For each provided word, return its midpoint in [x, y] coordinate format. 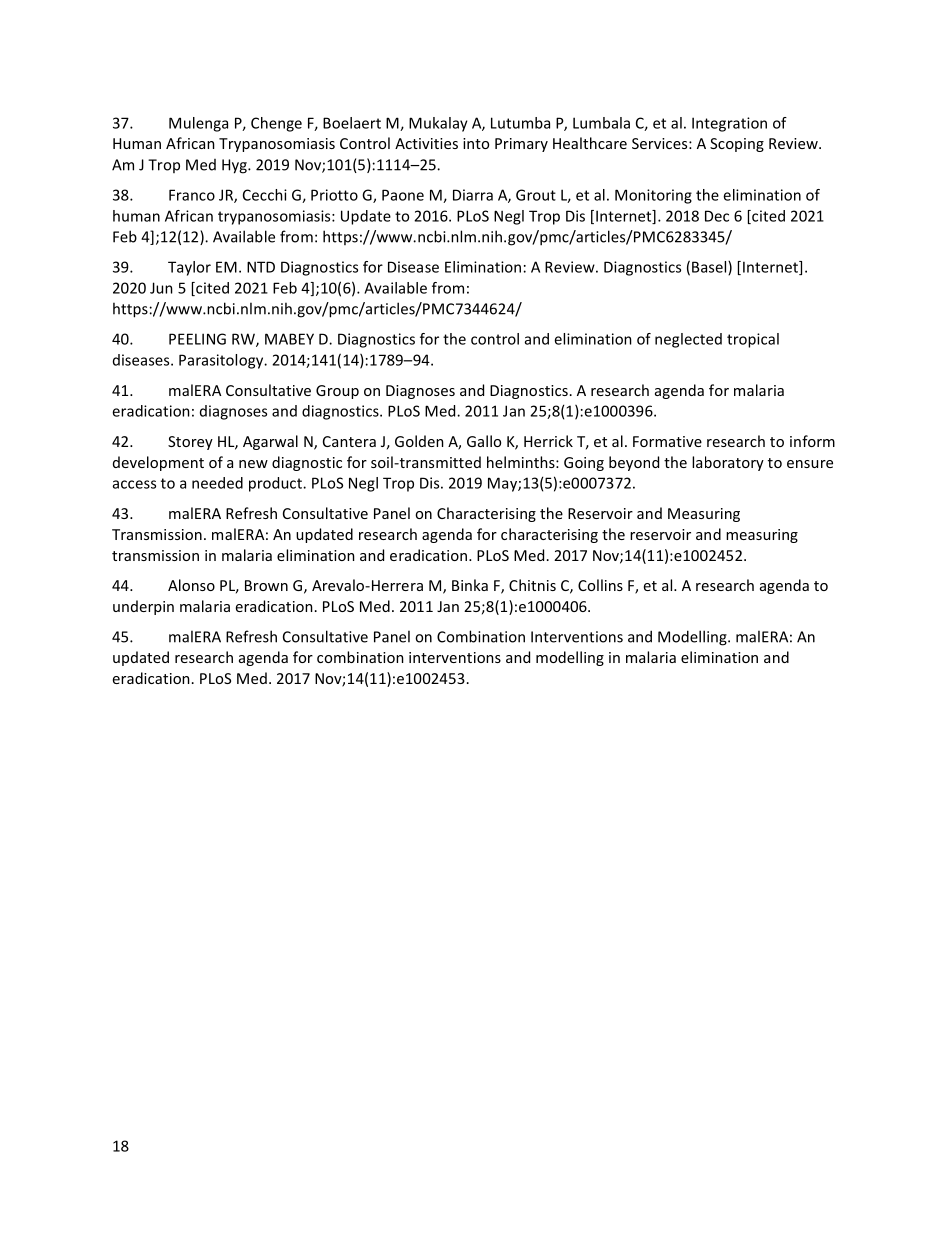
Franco [192, 195]
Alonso [191, 585]
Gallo [484, 441]
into [476, 143]
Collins [600, 585]
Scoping [737, 145]
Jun [161, 288]
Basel [710, 268]
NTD [261, 267]
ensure [810, 464]
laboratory [728, 463]
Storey [190, 443]
